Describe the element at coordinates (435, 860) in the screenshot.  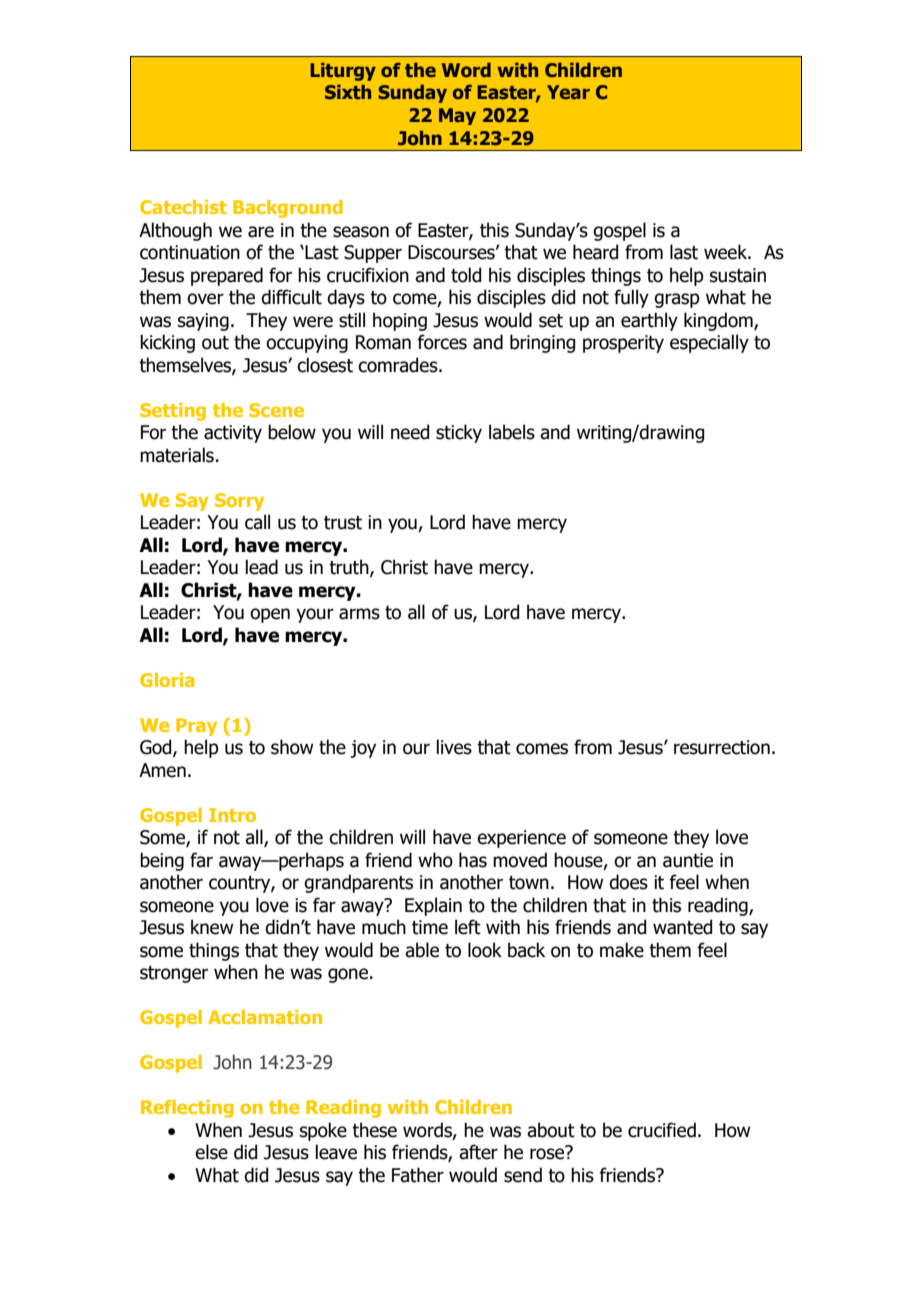
I see `who` at that location.
